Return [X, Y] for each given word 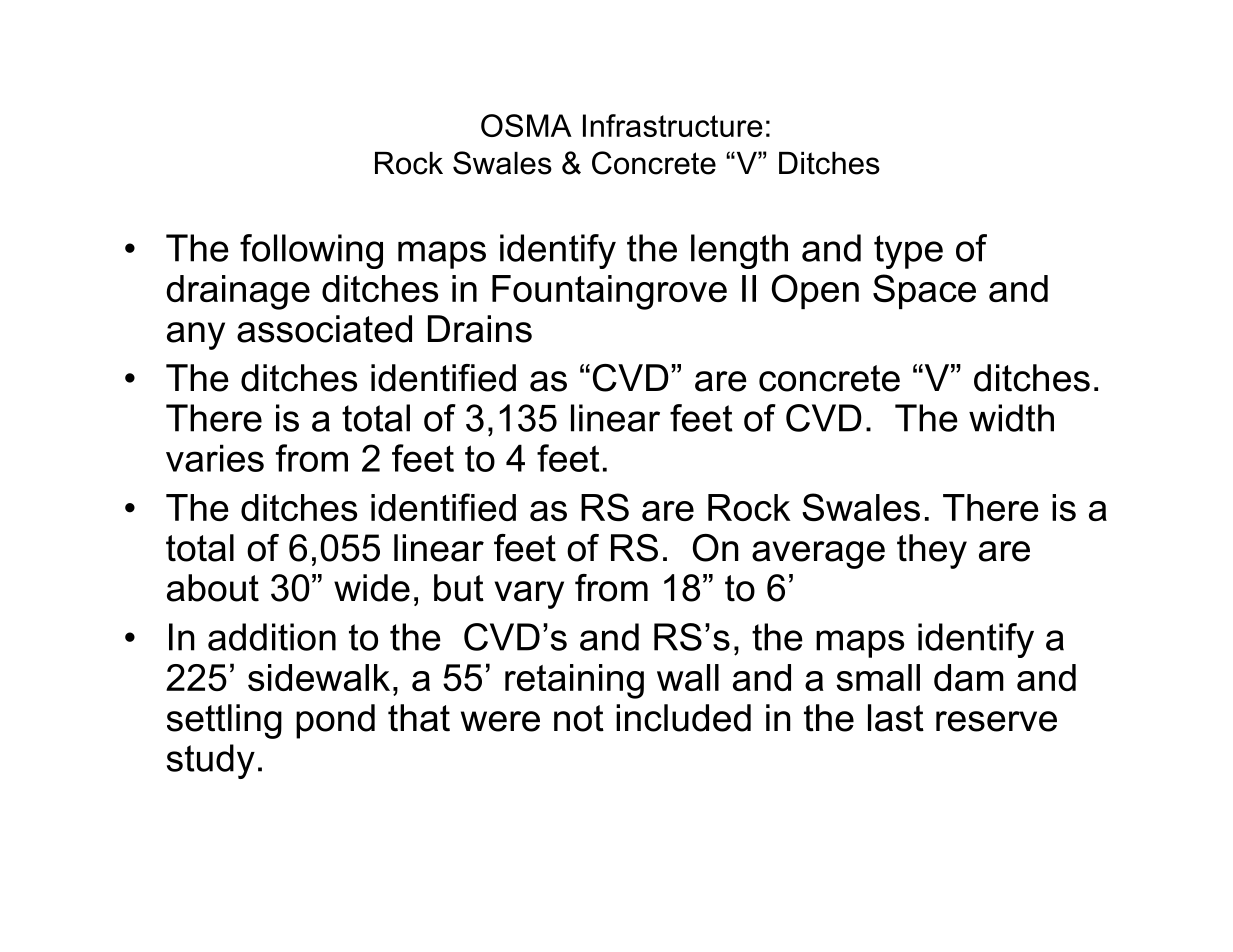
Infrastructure [673, 125]
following [311, 251]
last [896, 718]
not [579, 718]
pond [335, 721]
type [908, 252]
